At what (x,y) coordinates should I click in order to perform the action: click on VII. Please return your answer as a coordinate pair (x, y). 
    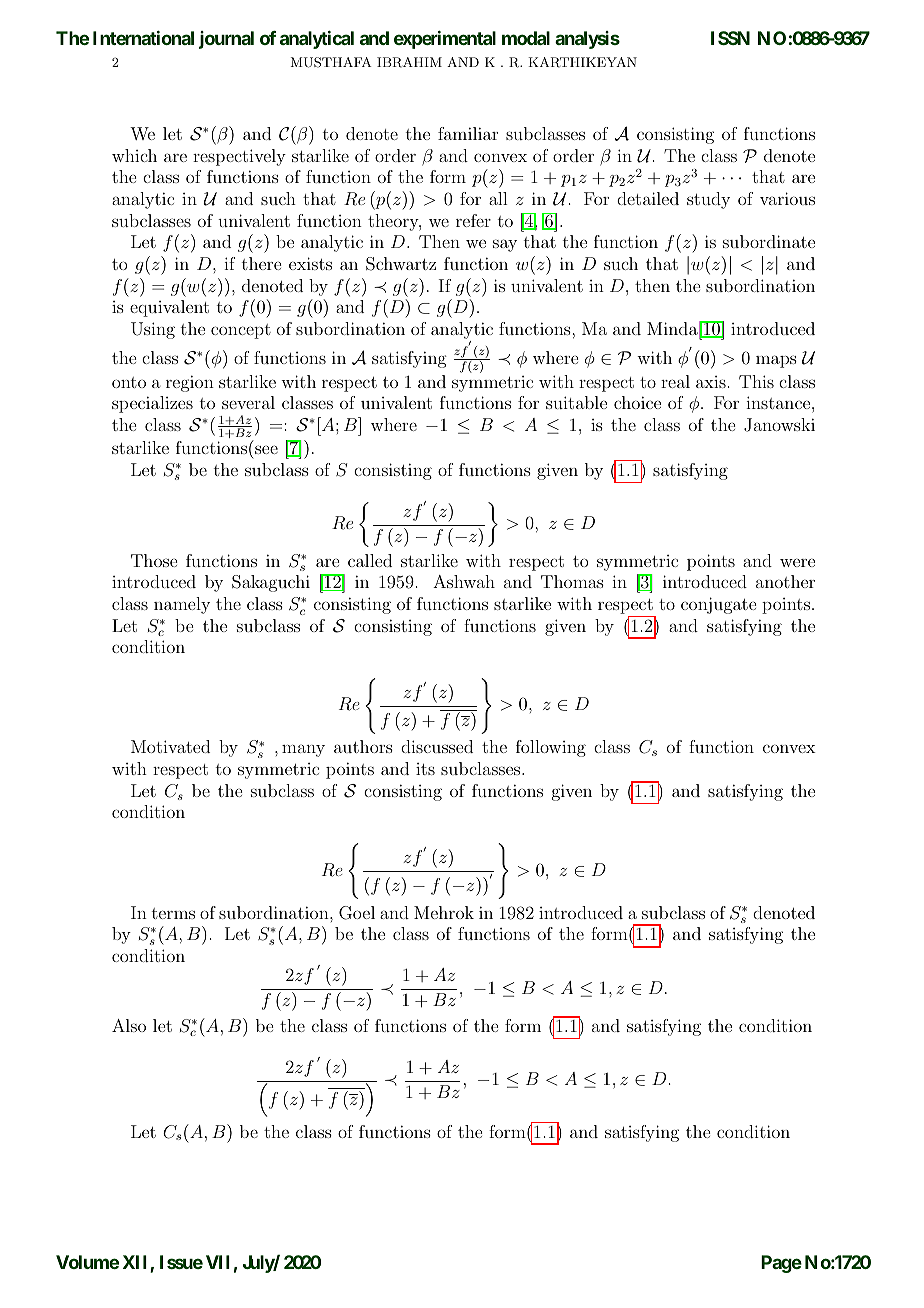
    Looking at the image, I should click on (218, 1262).
